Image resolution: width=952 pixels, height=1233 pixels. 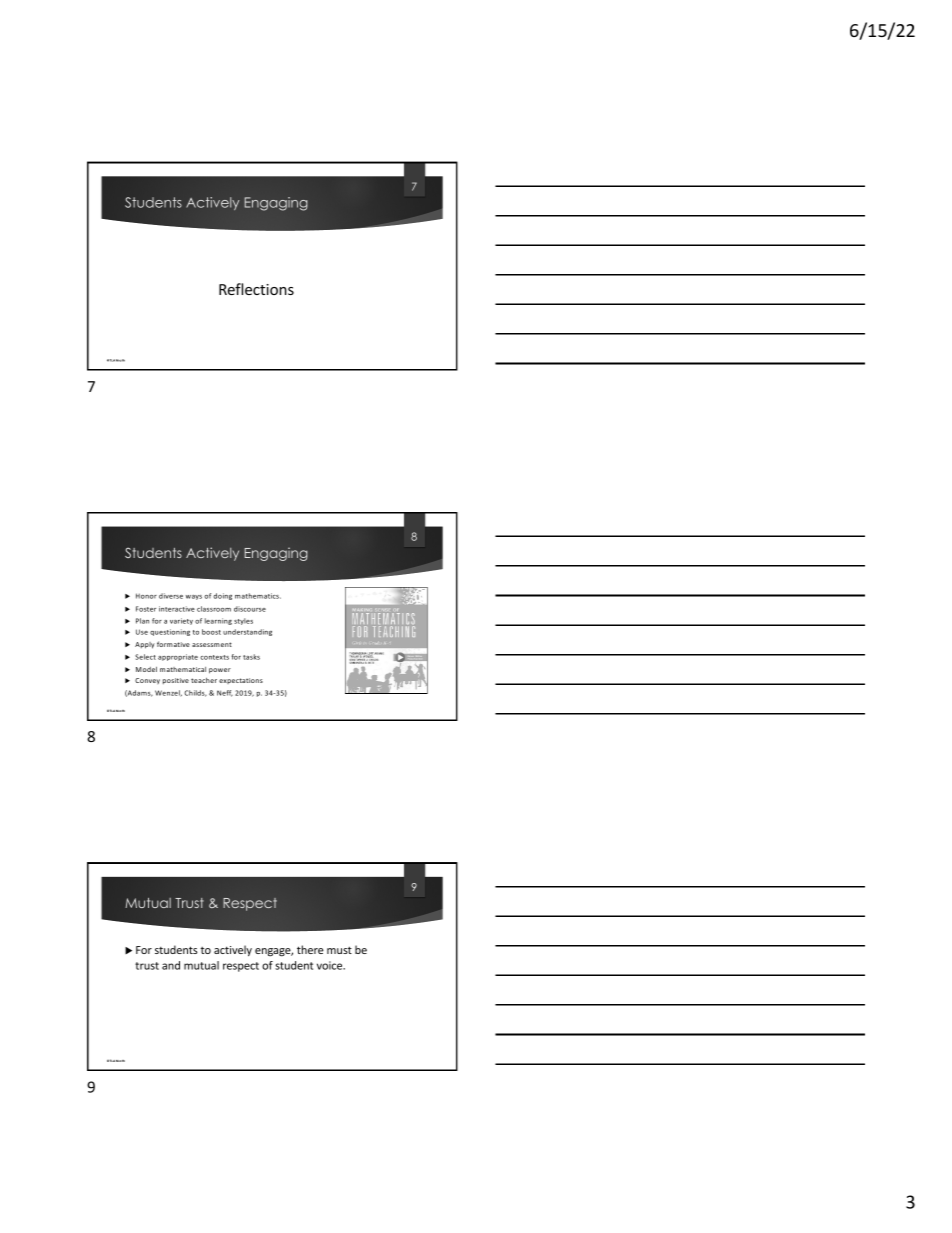 What do you see at coordinates (247, 632) in the screenshot?
I see `understanding` at bounding box center [247, 632].
